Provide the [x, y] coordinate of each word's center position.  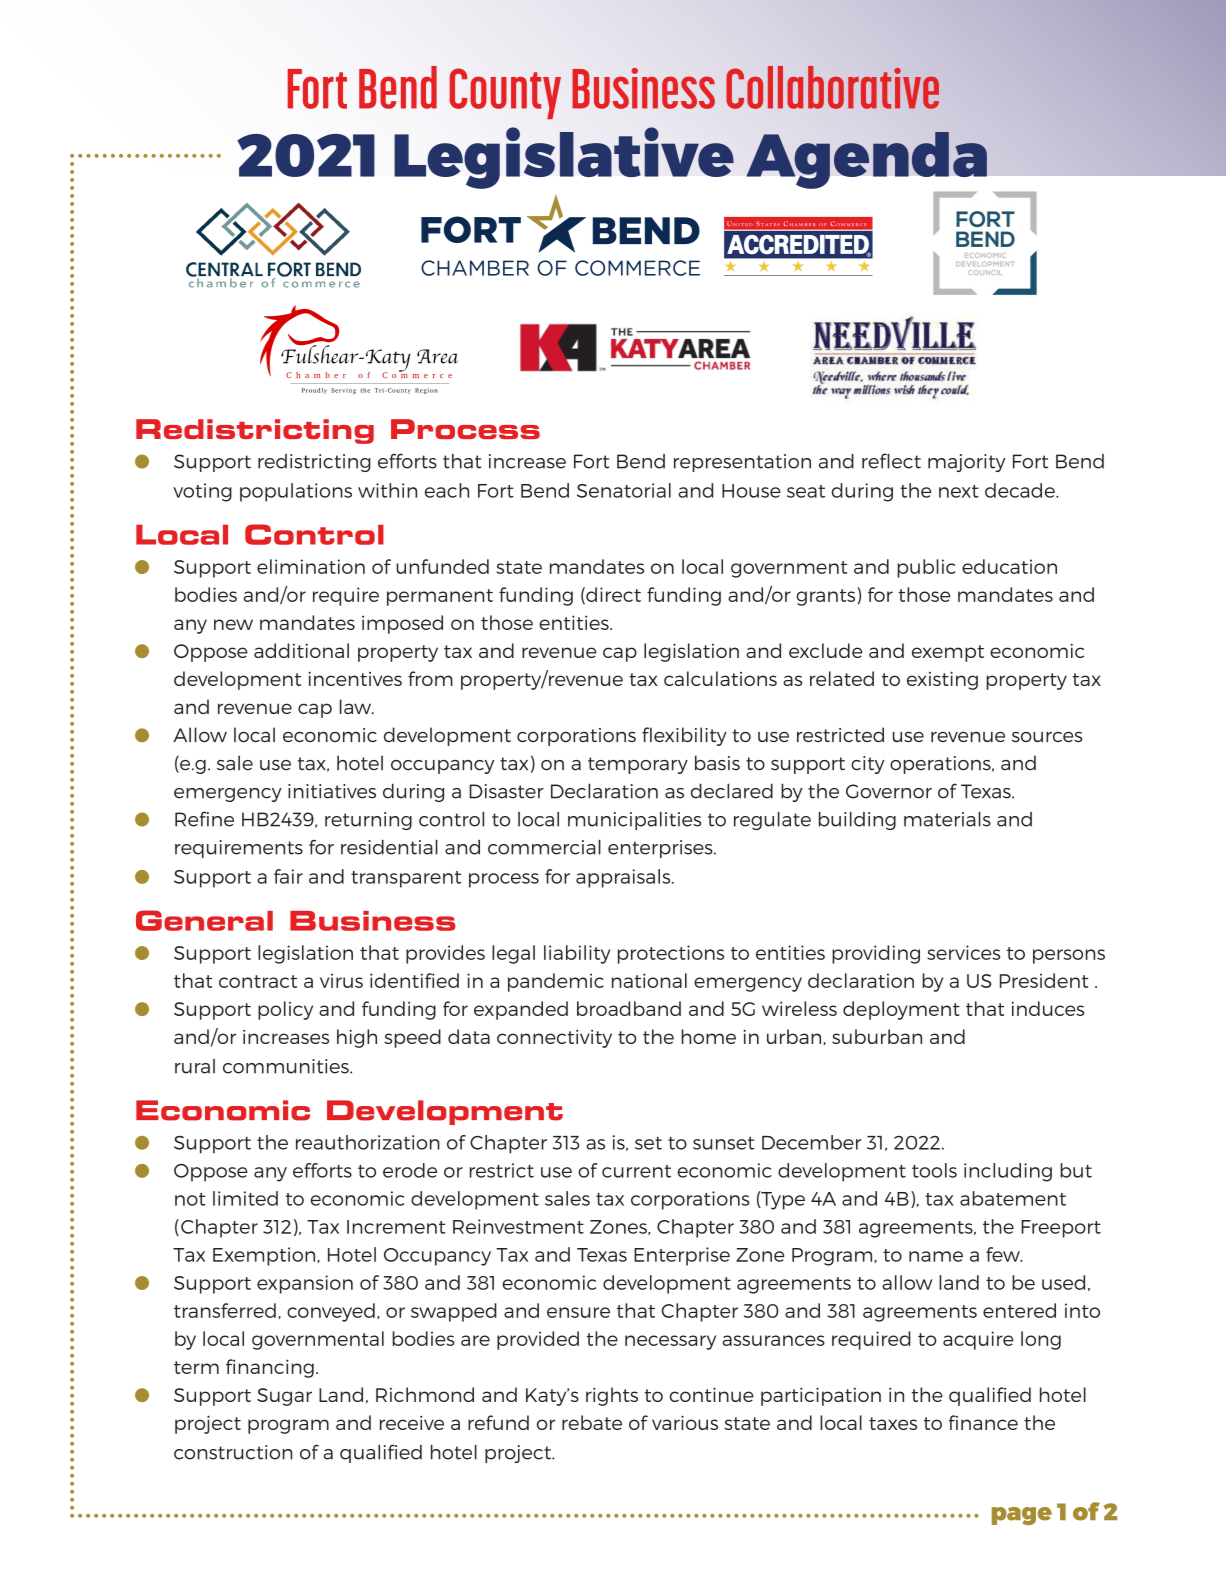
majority [967, 463]
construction [233, 1452]
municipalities [634, 821]
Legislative [564, 158]
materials [947, 819]
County [505, 93]
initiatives [332, 791]
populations [296, 492]
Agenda [867, 160]
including [1008, 1172]
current [636, 1171]
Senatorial [624, 490]
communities [287, 1066]
